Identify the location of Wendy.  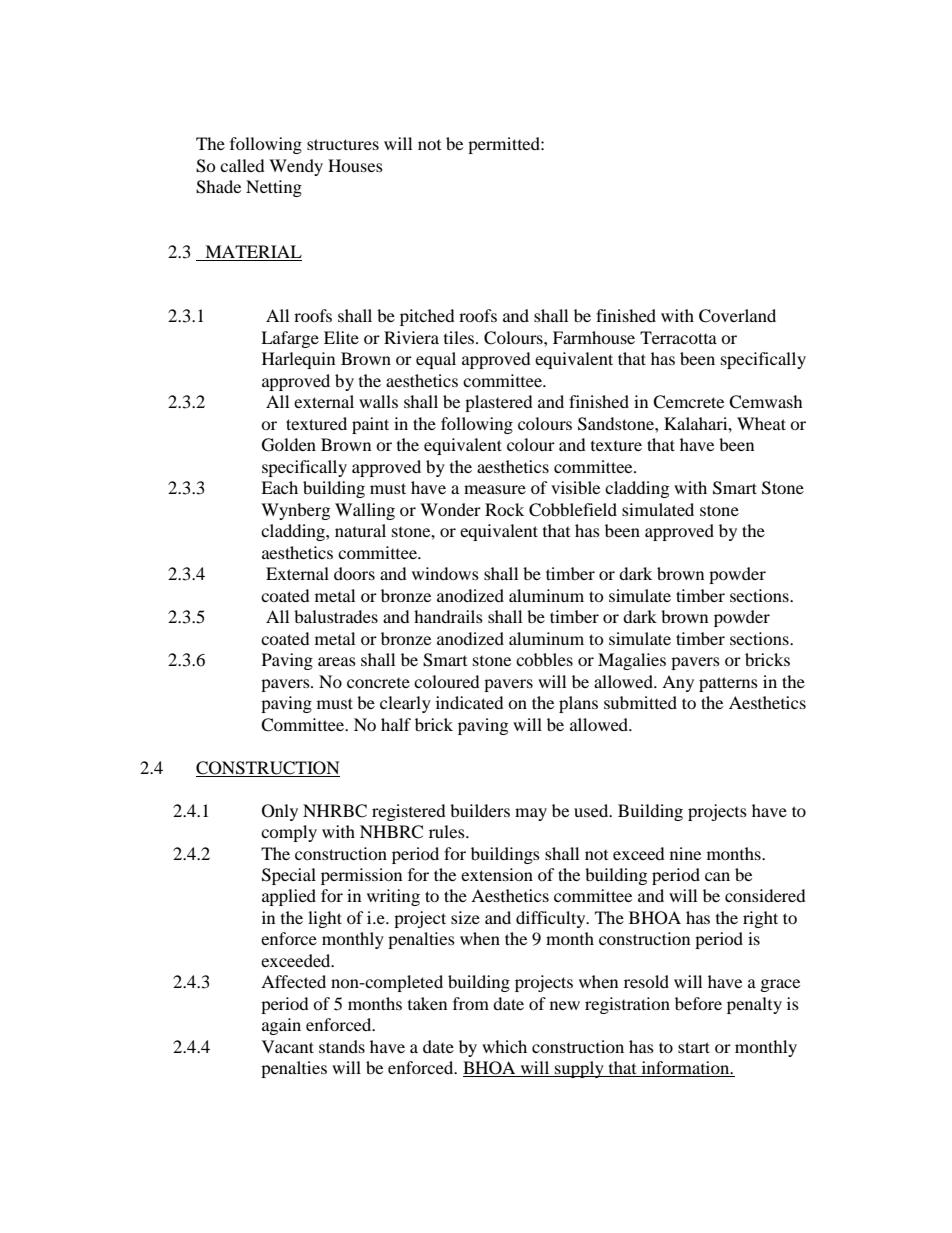
(296, 167).
